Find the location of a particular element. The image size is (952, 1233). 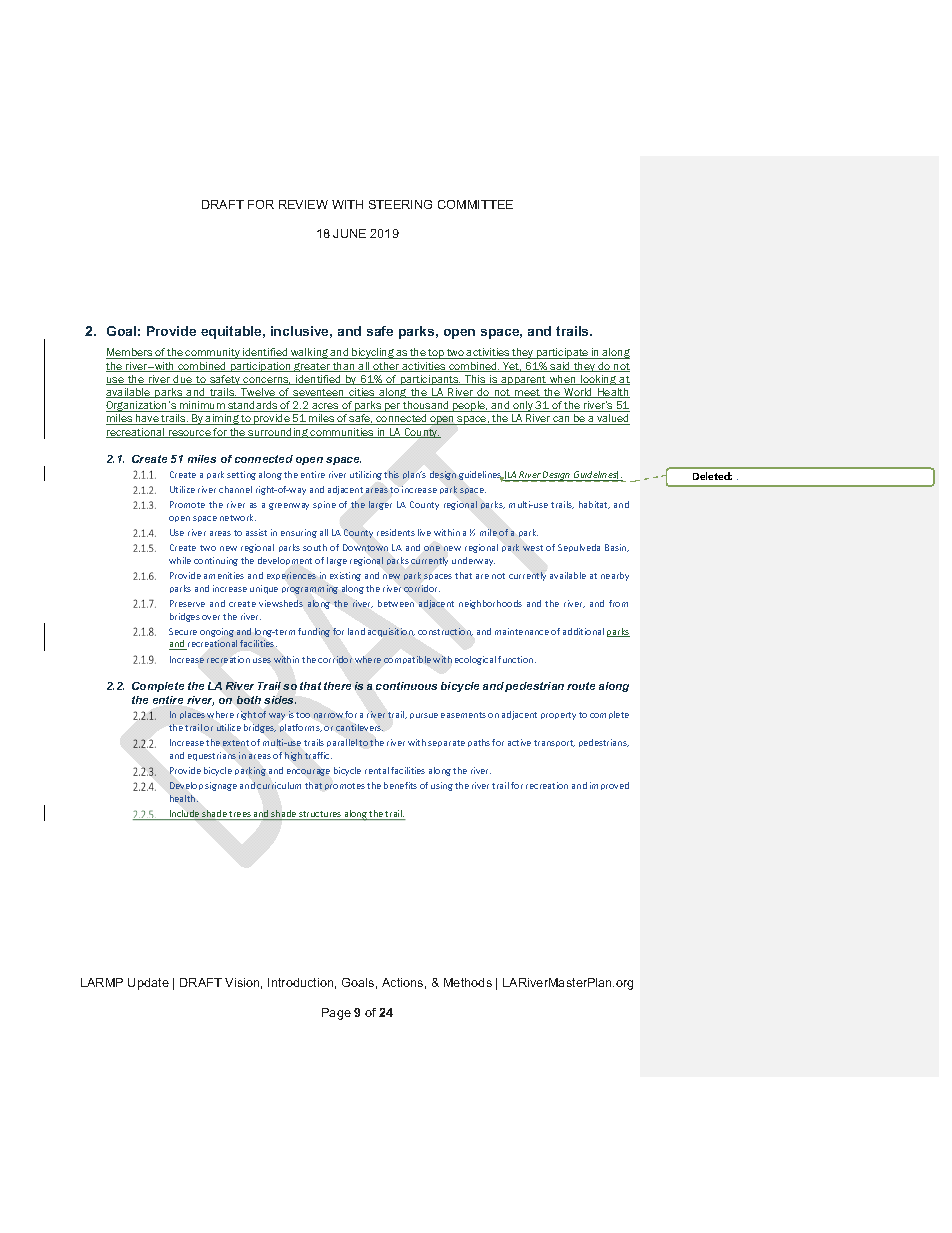

Methods is located at coordinates (468, 982).
